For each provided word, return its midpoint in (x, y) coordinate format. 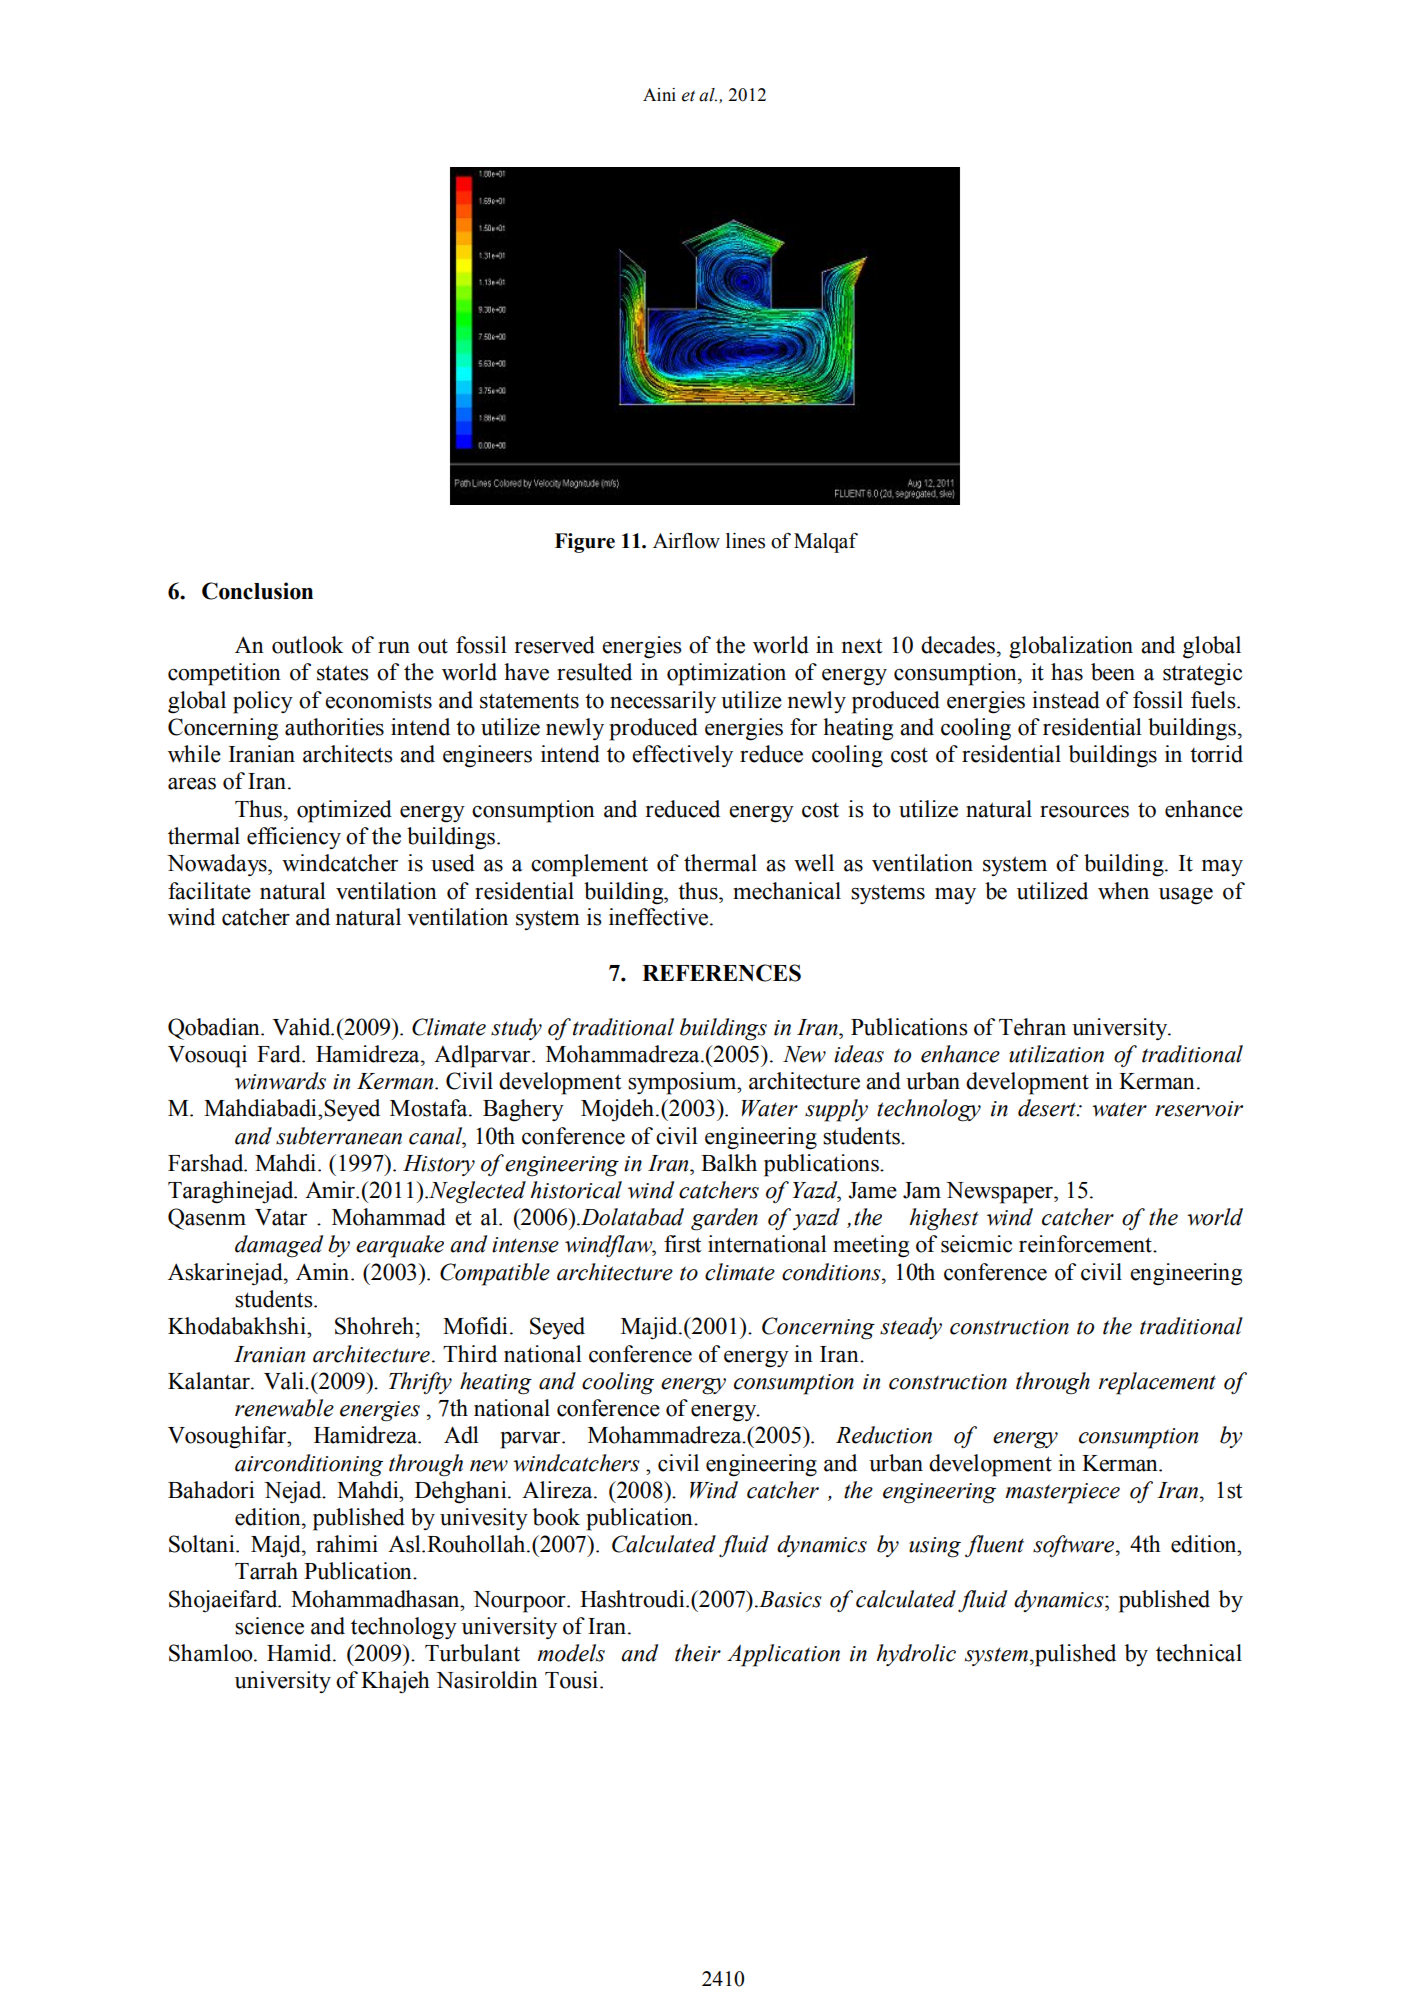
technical (1199, 1653)
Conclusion (257, 591)
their (698, 1653)
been (1113, 672)
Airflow (686, 541)
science (269, 1626)
